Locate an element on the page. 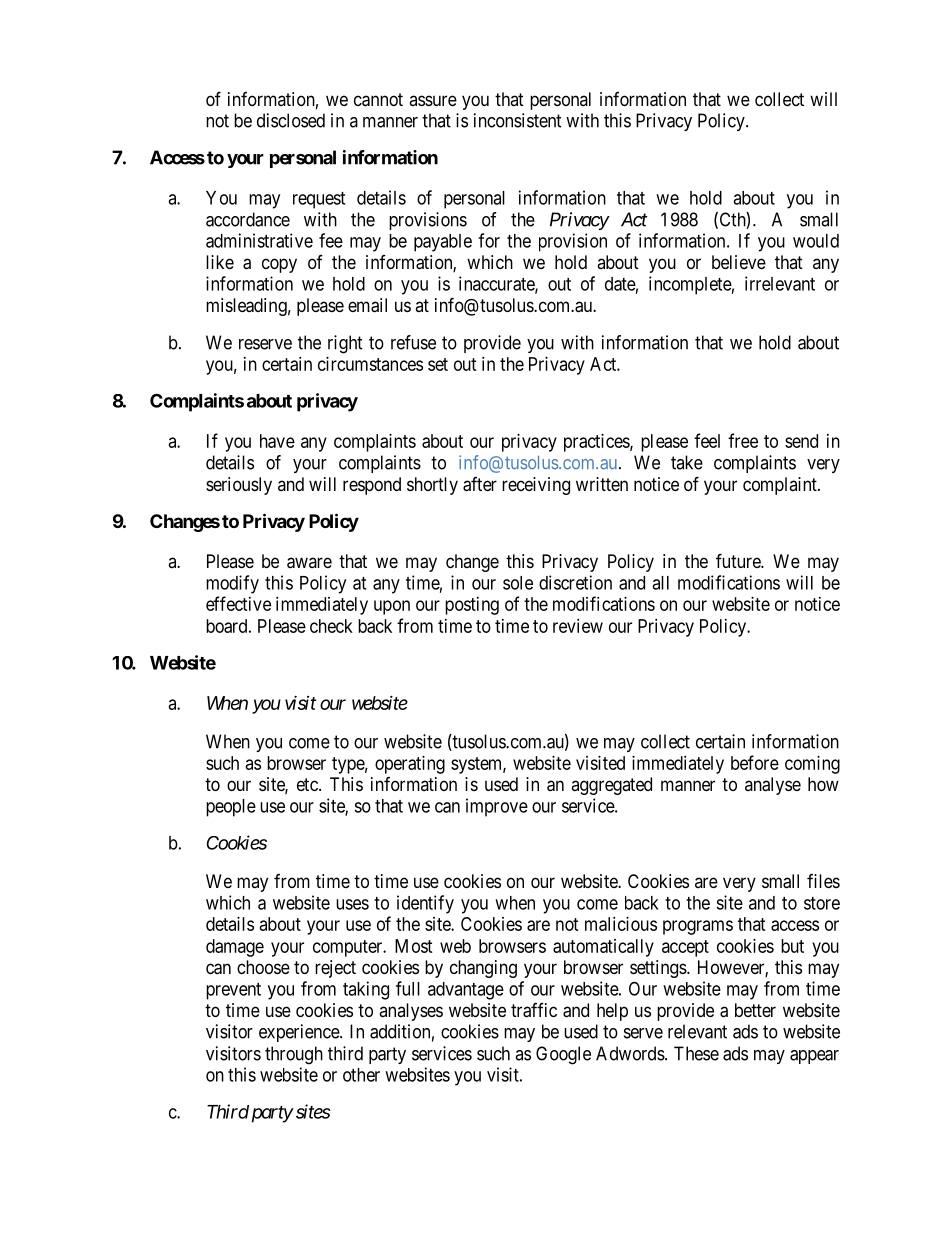 The height and width of the page is (1233, 952). Google is located at coordinates (563, 1055).
